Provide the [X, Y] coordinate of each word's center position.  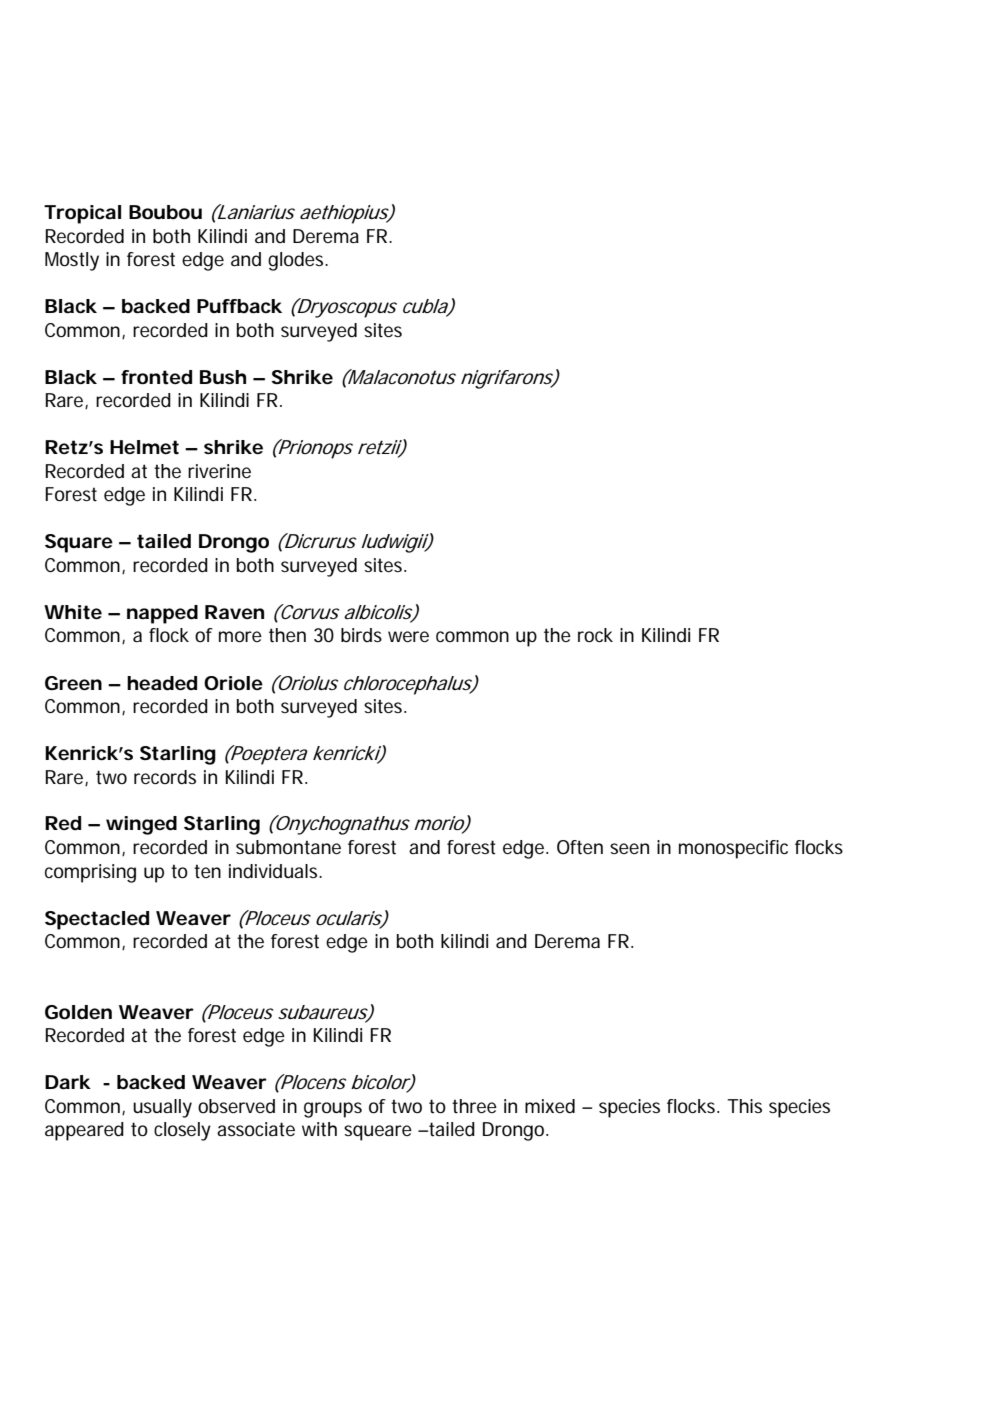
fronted [156, 377]
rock [595, 635]
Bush [223, 377]
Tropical [82, 214]
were [408, 636]
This [744, 1106]
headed [162, 683]
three [474, 1106]
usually [162, 1108]
